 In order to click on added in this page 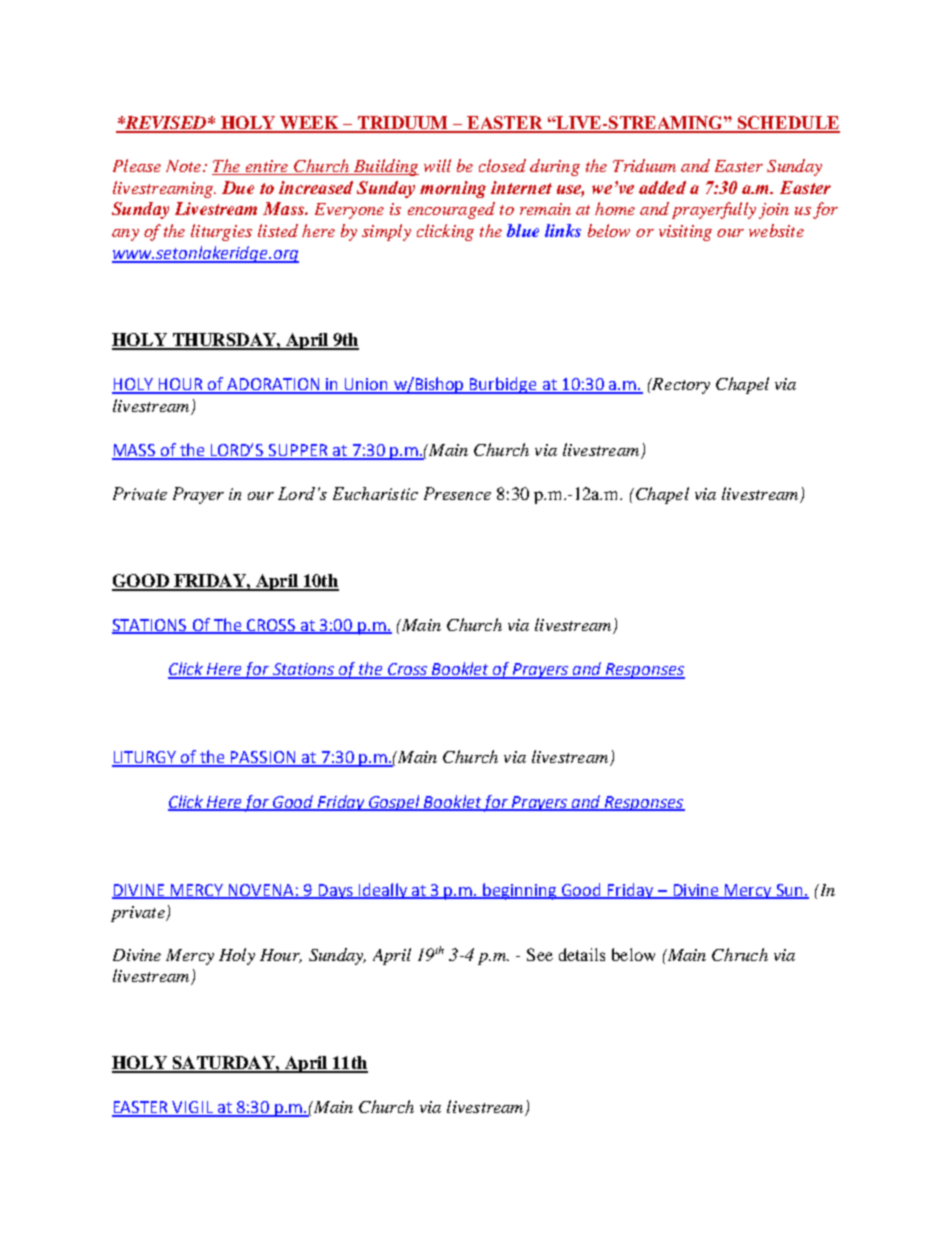, I will do `click(662, 187)`.
